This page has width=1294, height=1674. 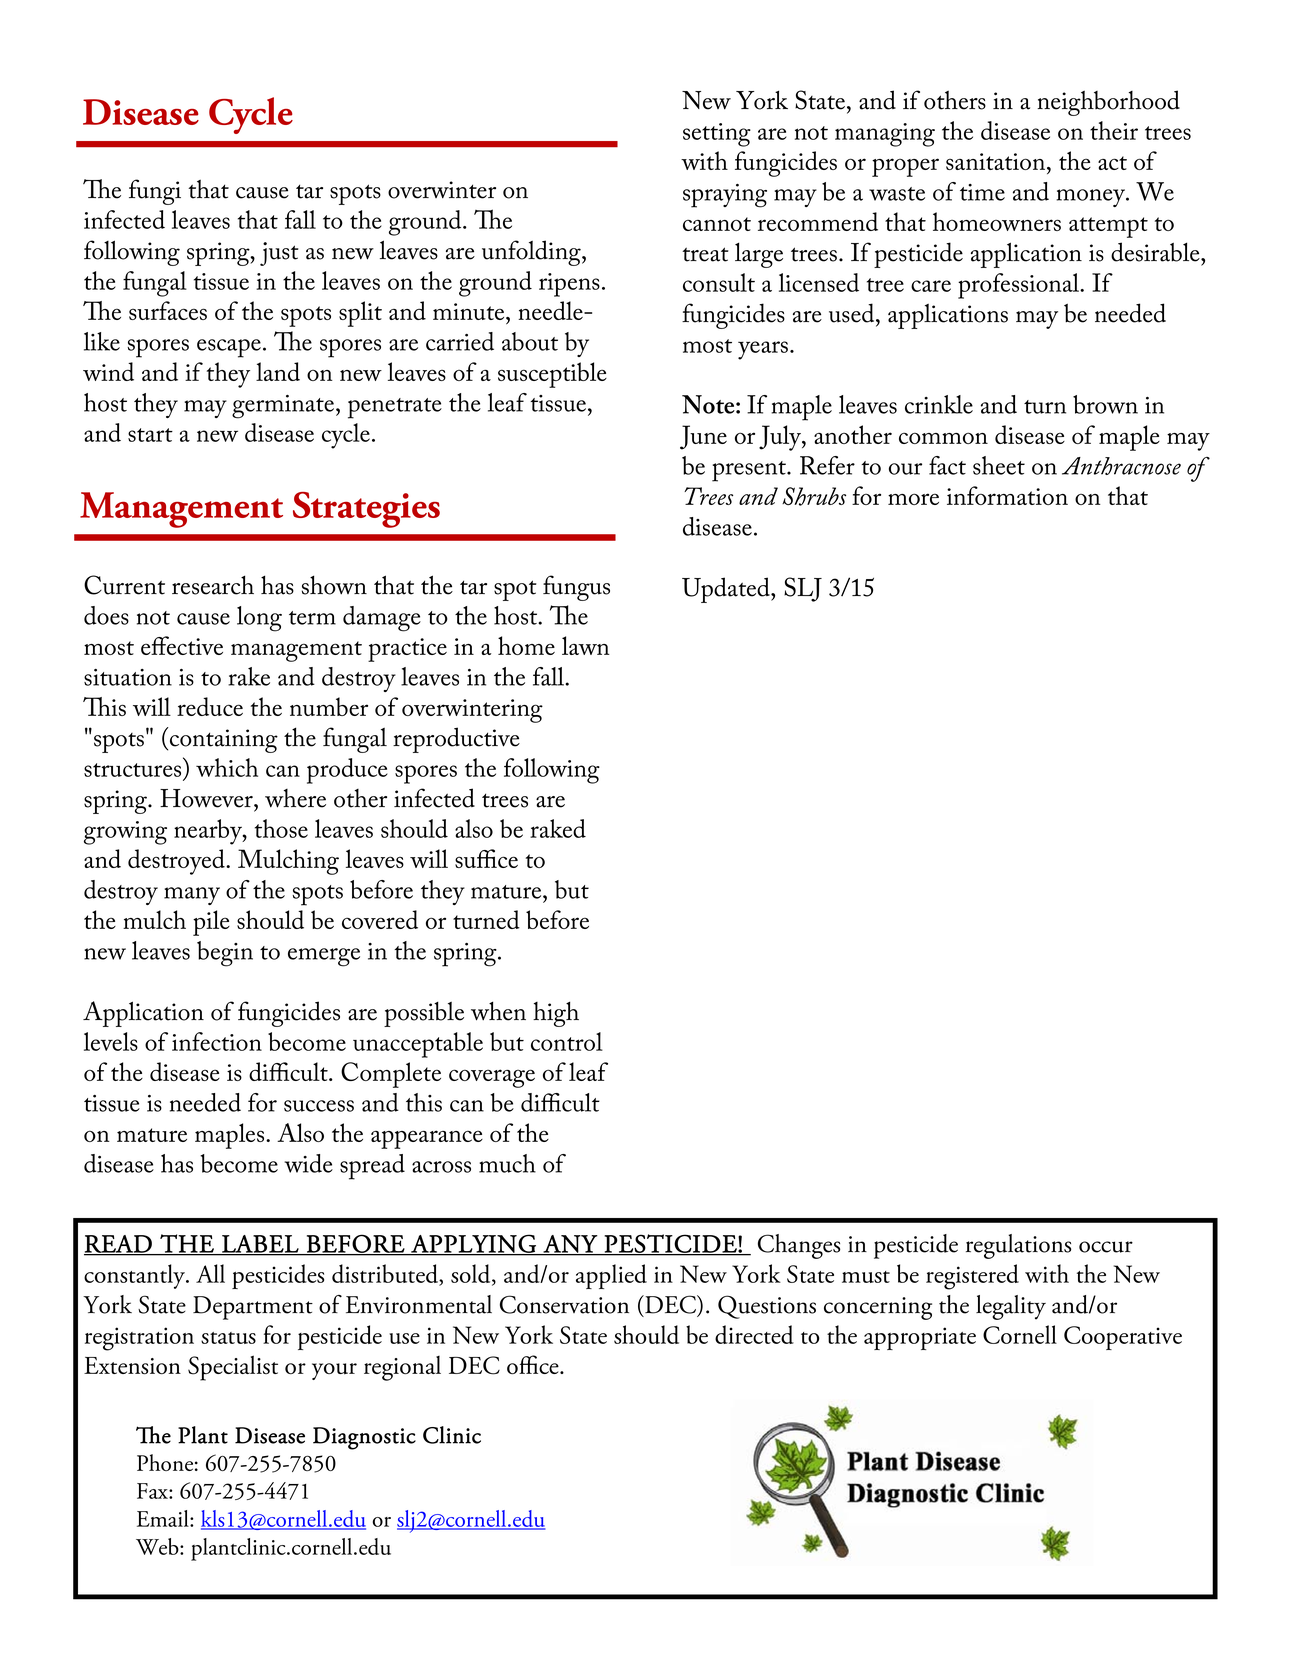 What do you see at coordinates (703, 437) in the page?
I see `June` at bounding box center [703, 437].
